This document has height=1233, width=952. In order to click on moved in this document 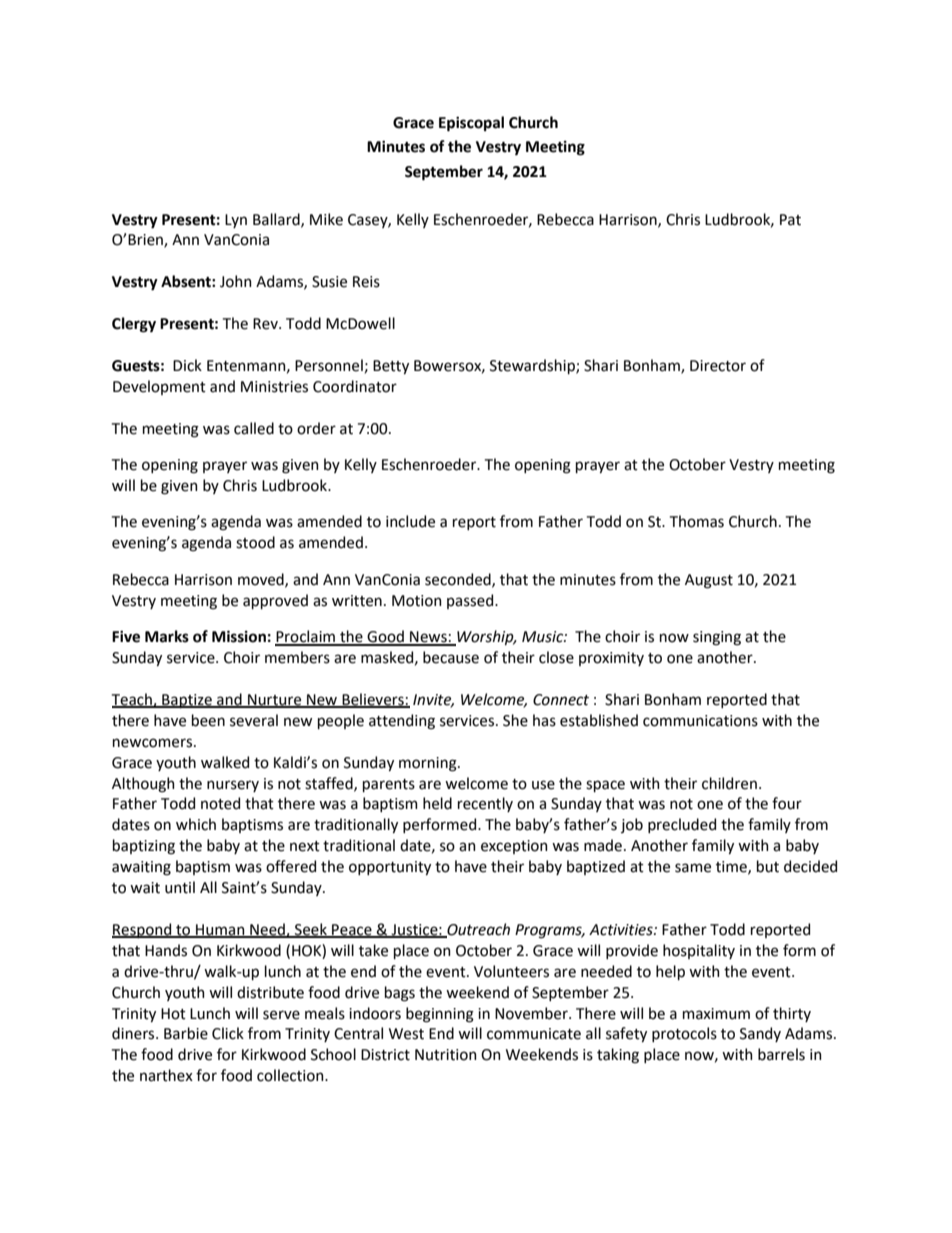, I will do `click(262, 580)`.
